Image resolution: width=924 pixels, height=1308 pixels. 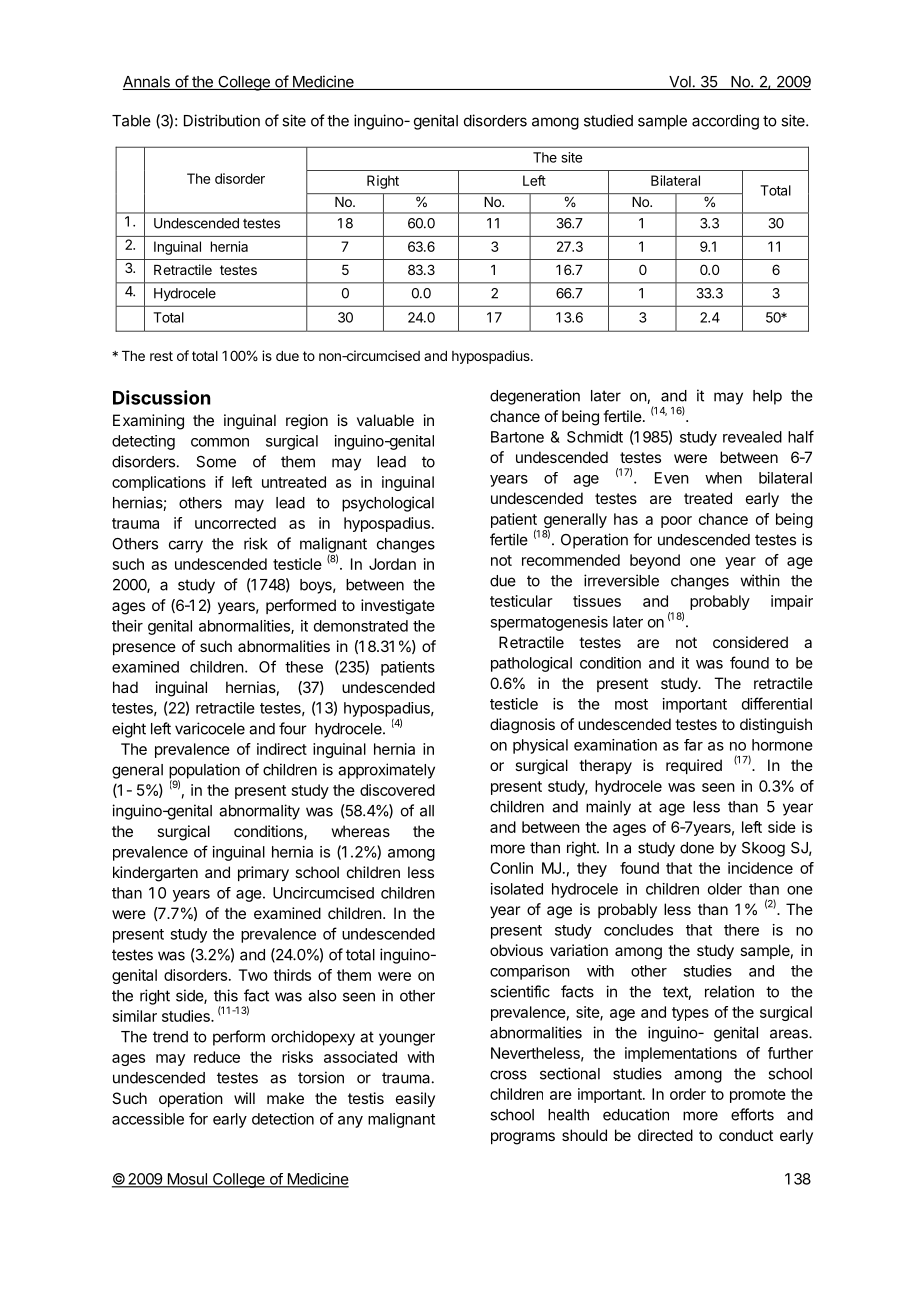 I want to click on when, so click(x=723, y=478).
